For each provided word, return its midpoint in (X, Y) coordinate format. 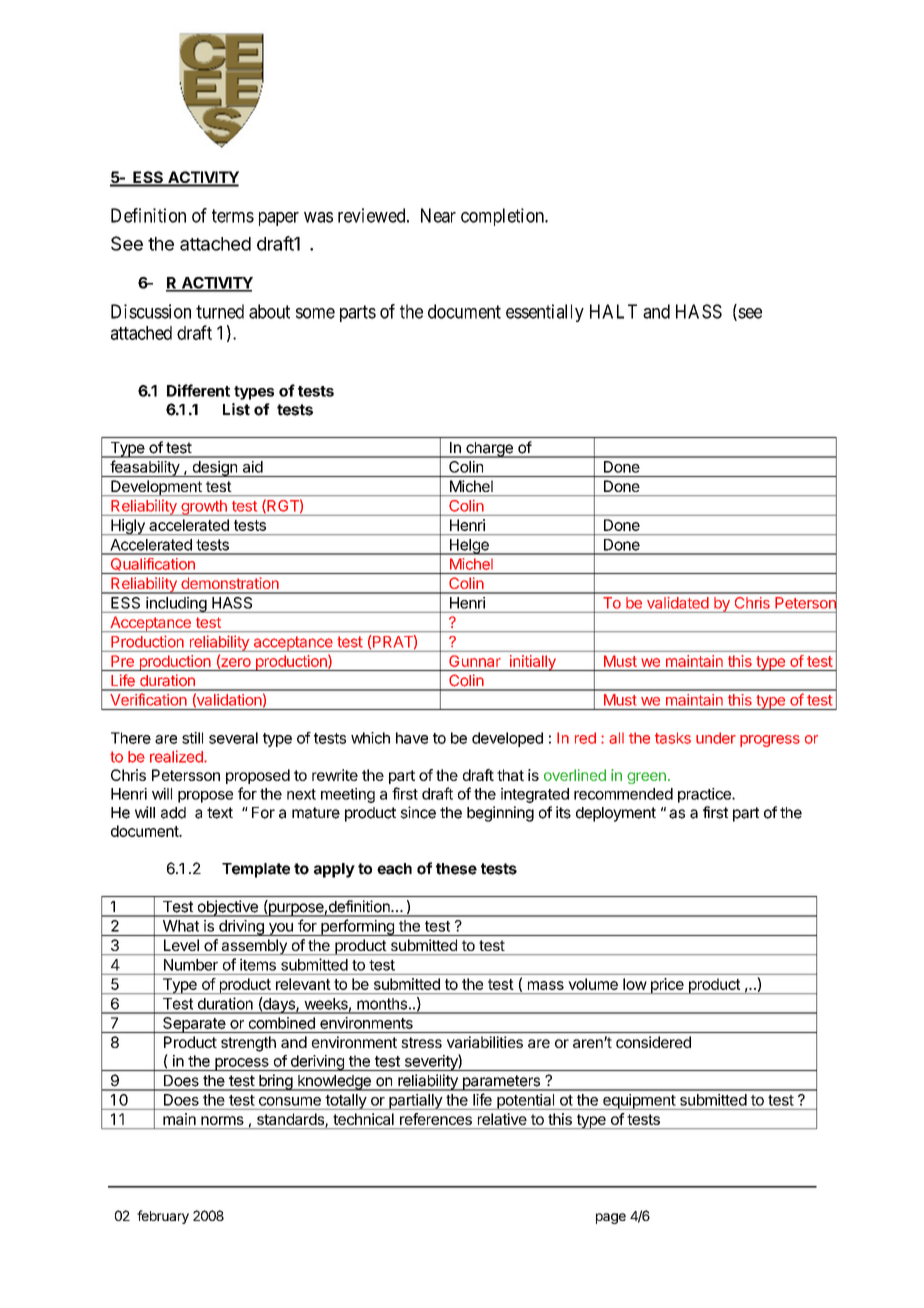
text (220, 813)
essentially (545, 313)
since (418, 812)
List (236, 409)
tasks (673, 738)
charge (489, 450)
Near (438, 215)
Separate (194, 1025)
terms (233, 216)
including (176, 605)
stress (421, 1042)
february (163, 1217)
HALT (613, 311)
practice (705, 795)
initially (532, 663)
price (667, 986)
